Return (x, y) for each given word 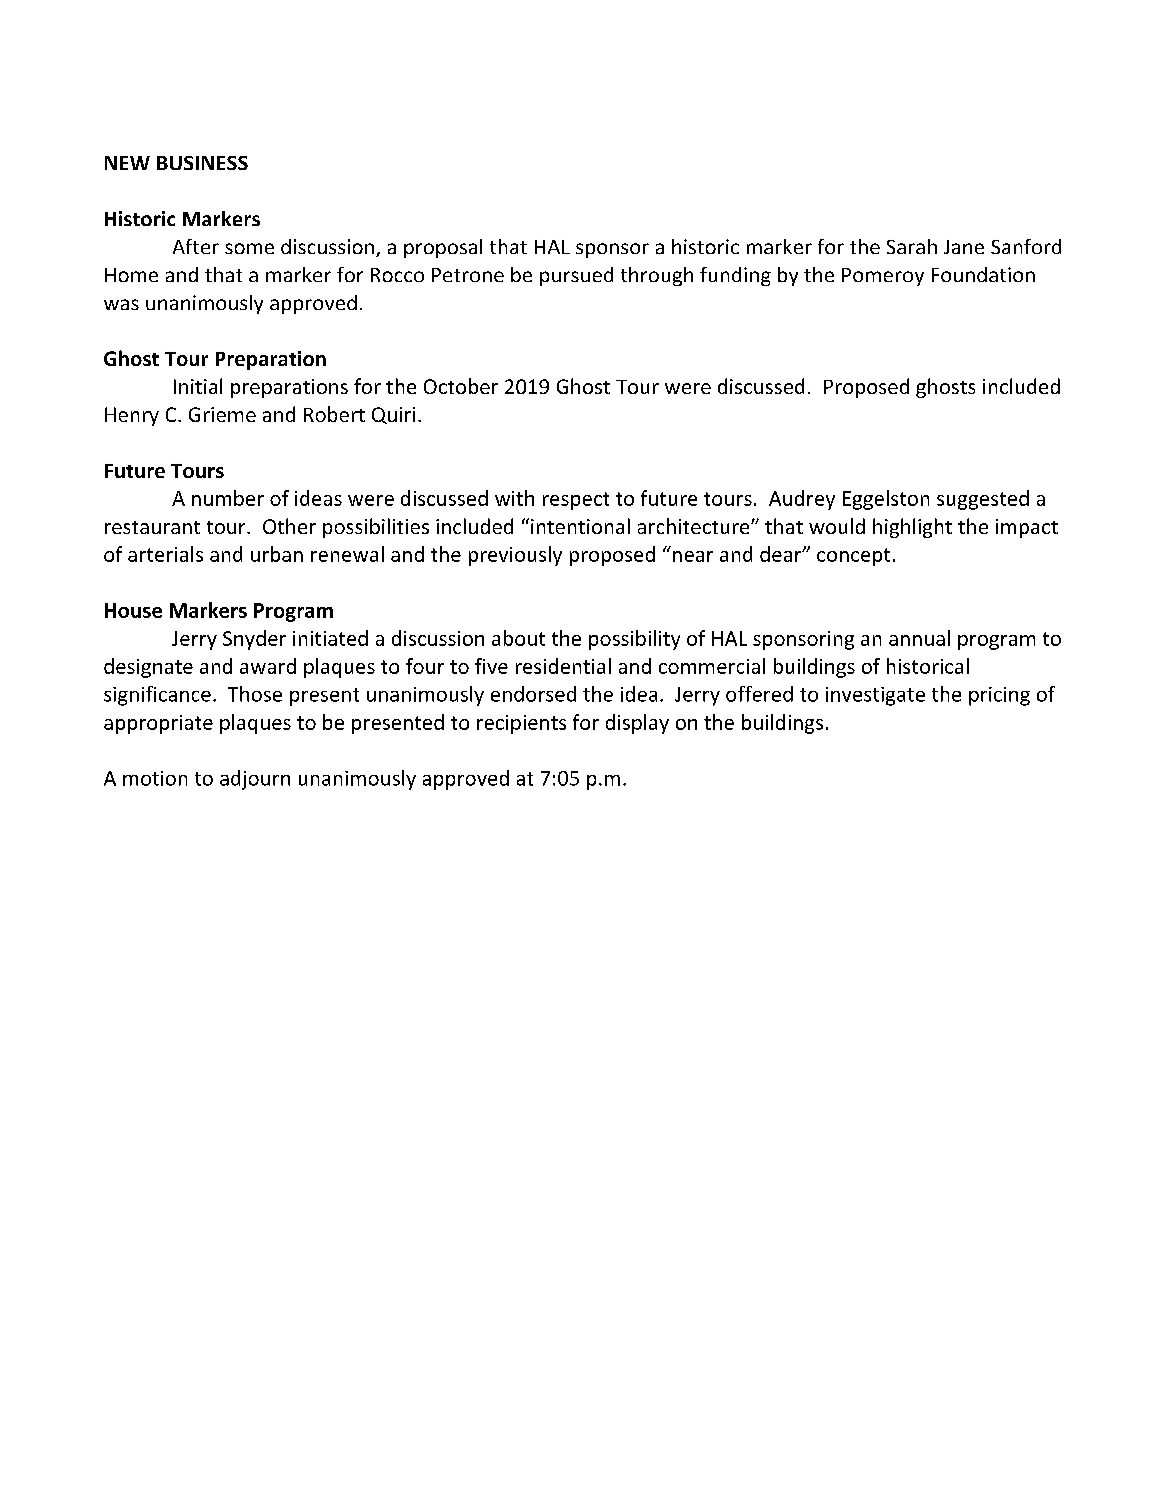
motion (155, 778)
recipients (521, 724)
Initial (198, 386)
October (461, 386)
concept (853, 557)
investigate (875, 696)
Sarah (912, 246)
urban (277, 554)
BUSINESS (202, 163)
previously (515, 556)
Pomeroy (883, 277)
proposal (443, 248)
